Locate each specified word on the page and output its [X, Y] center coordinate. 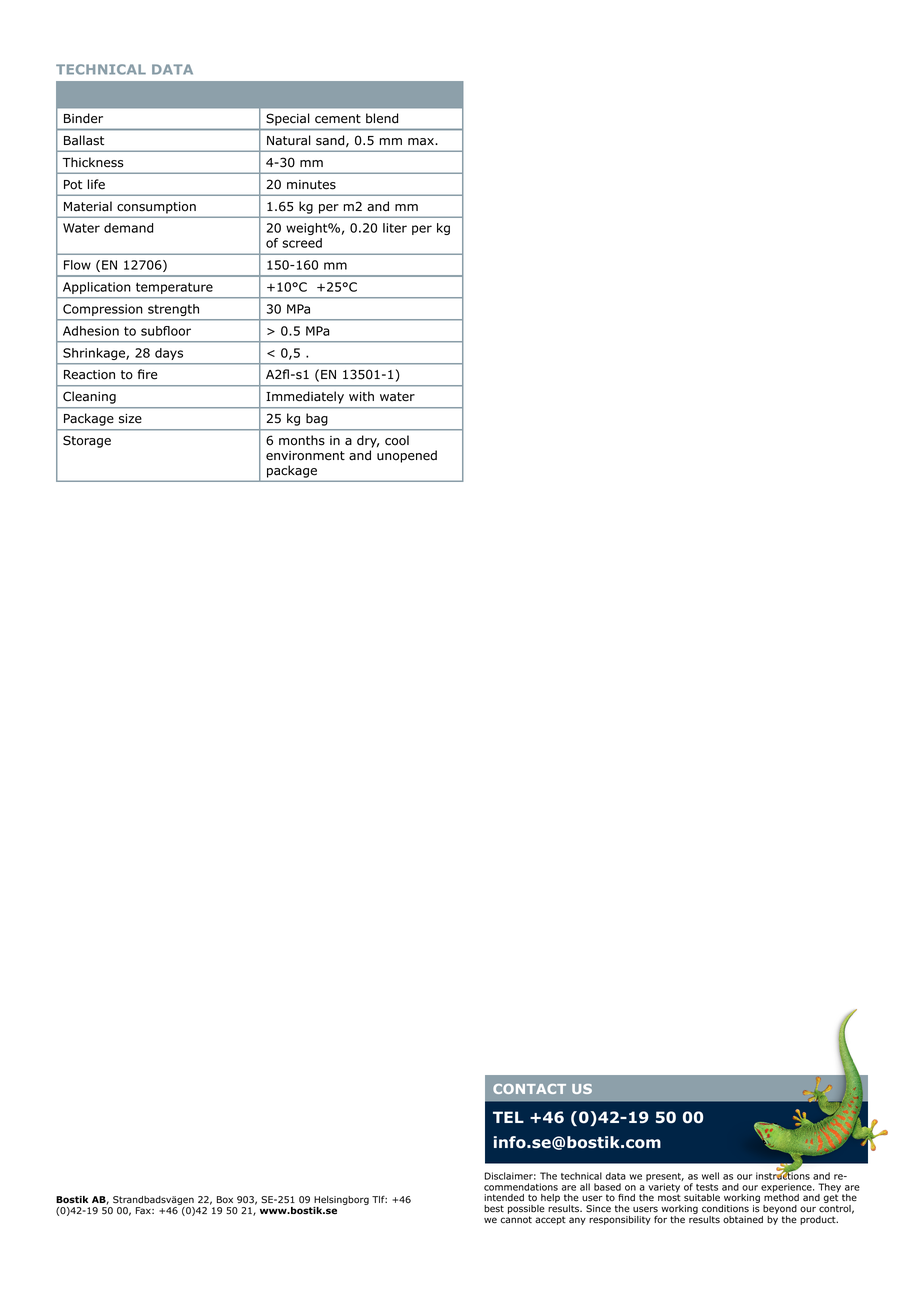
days [169, 354]
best [494, 1209]
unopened [407, 456]
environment [305, 456]
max [422, 142]
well [710, 1176]
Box [225, 1200]
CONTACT [529, 1089]
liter [395, 228]
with [361, 396]
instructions [783, 1175]
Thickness [92, 162]
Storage [87, 441]
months [302, 440]
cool [397, 440]
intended [504, 1198]
